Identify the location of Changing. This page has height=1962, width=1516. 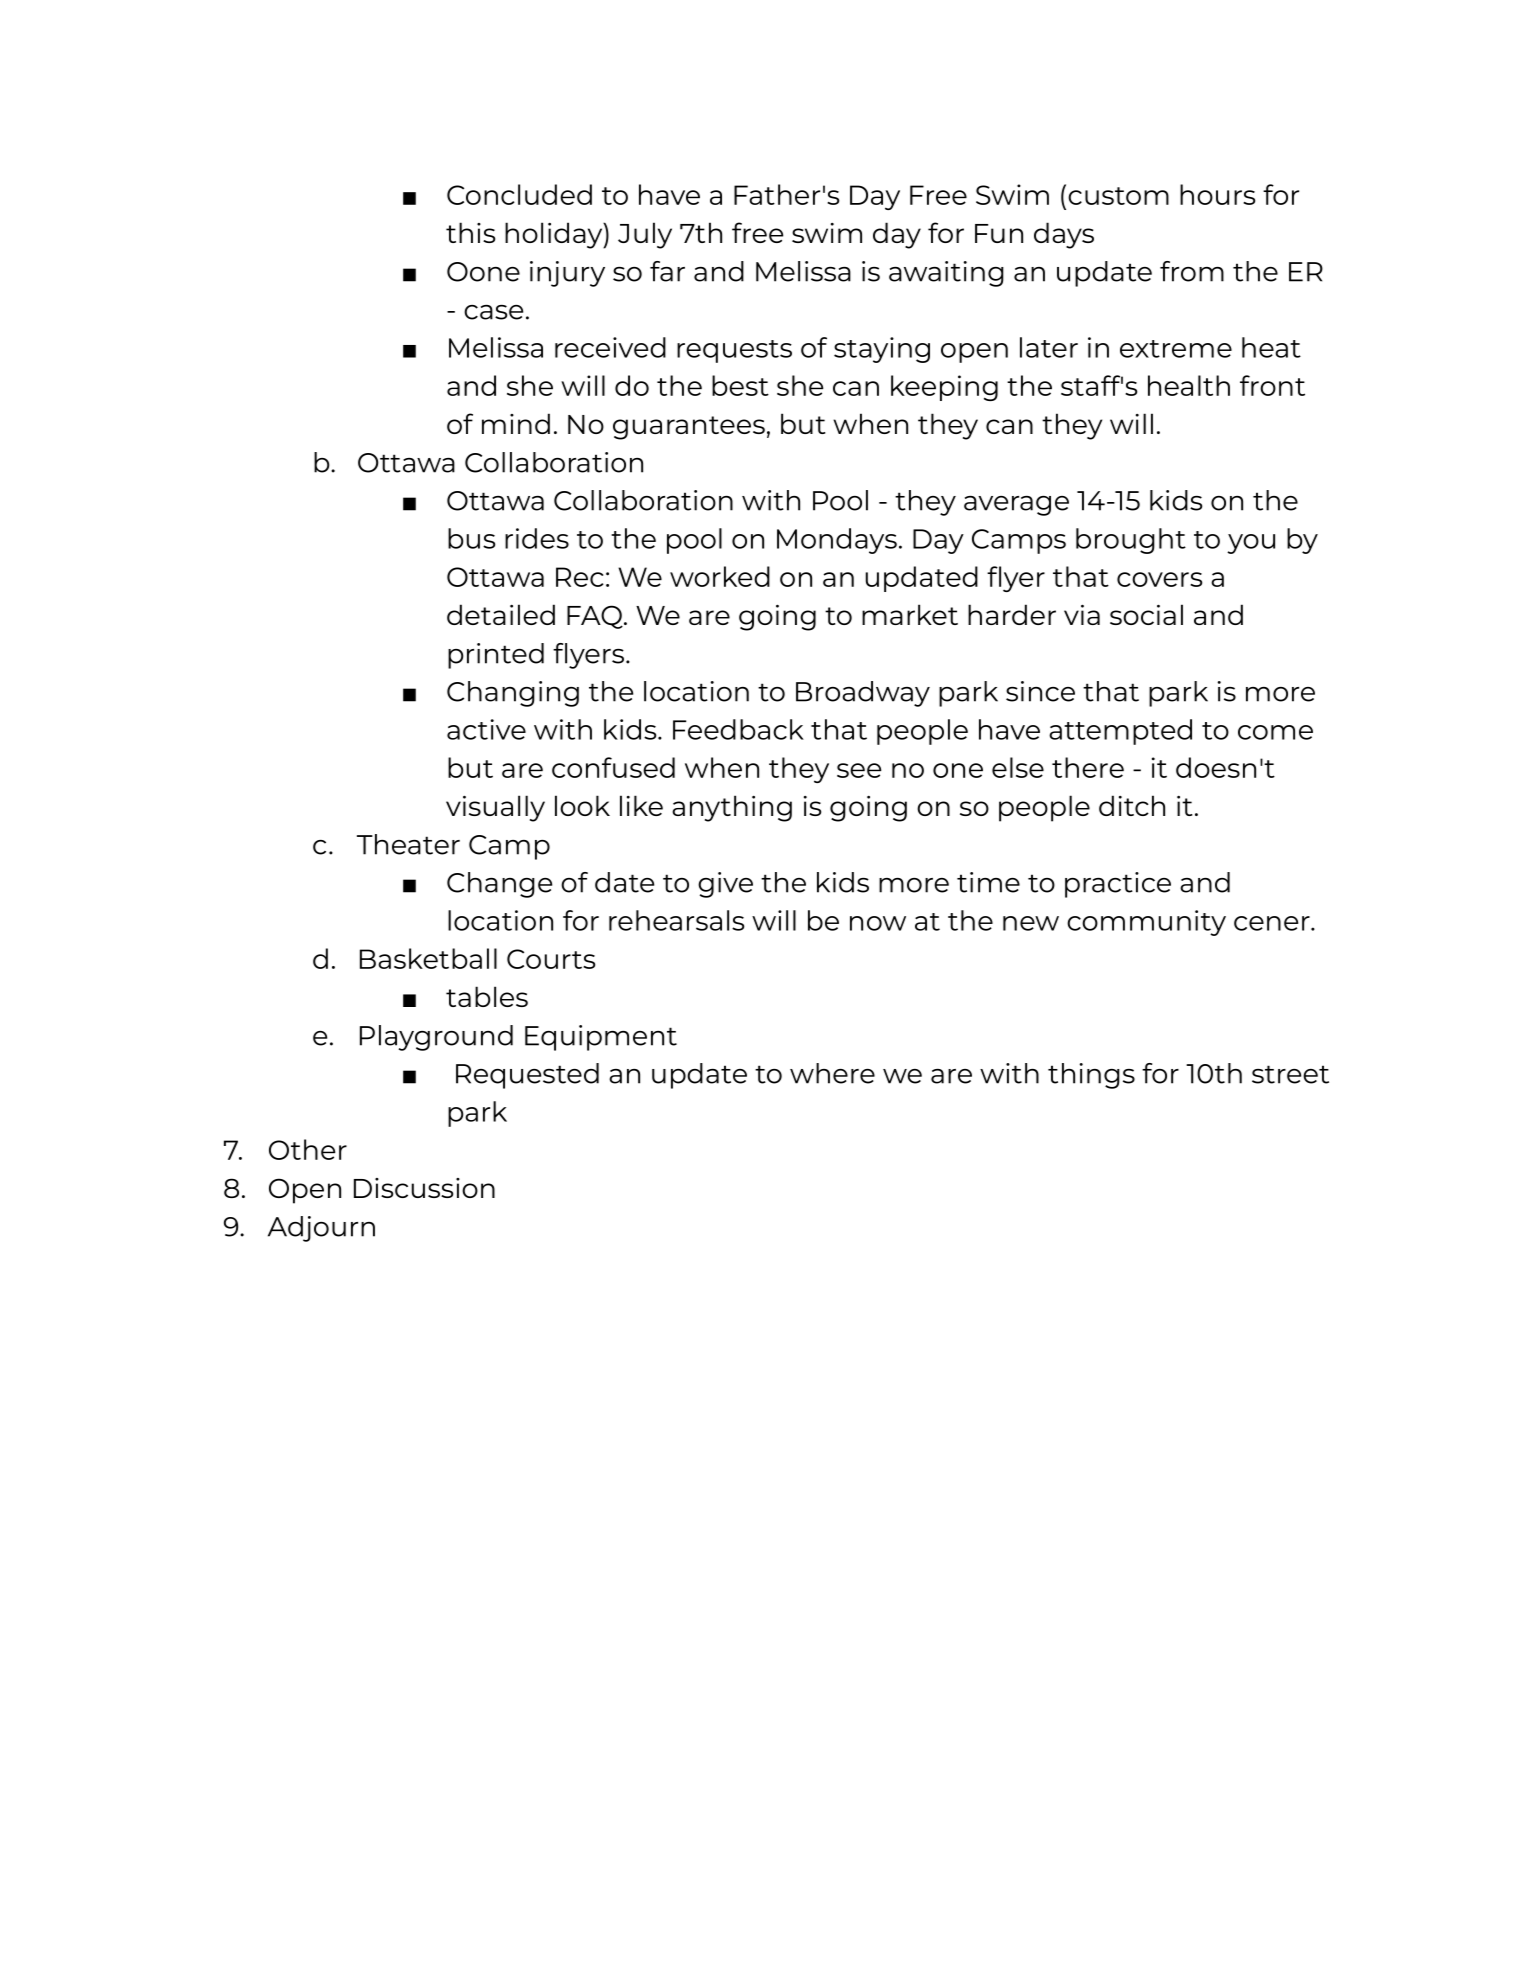
(513, 694).
